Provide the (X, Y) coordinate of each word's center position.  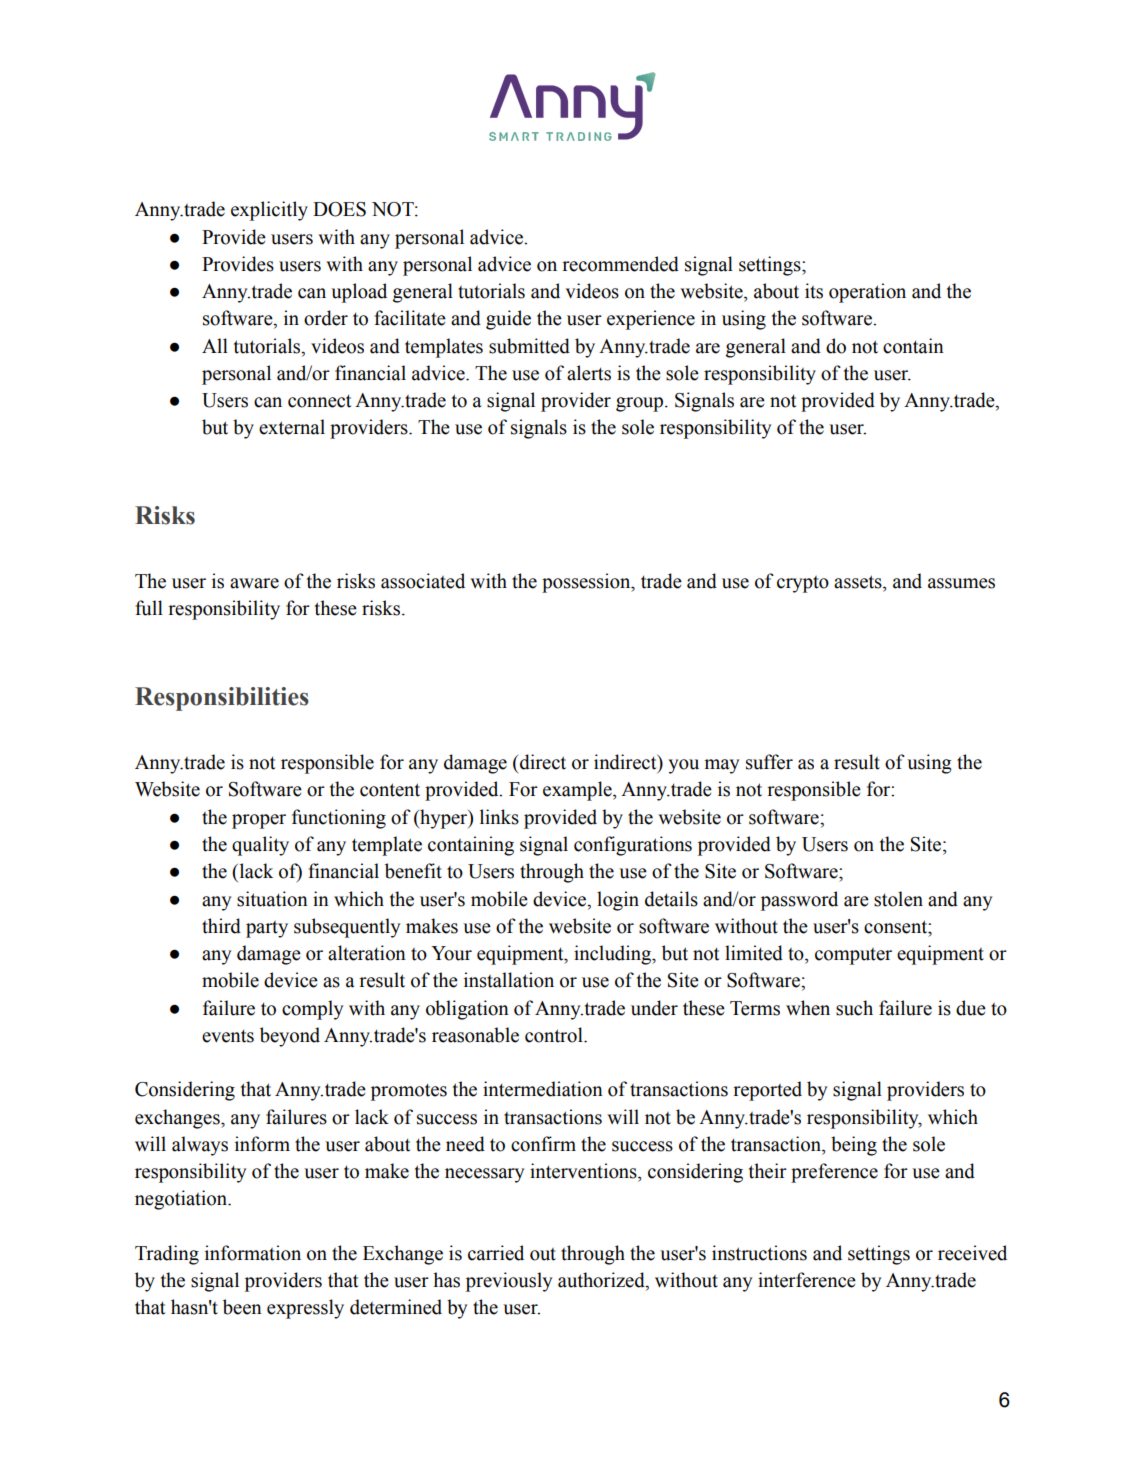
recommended (620, 264)
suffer (769, 762)
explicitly (269, 211)
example (578, 791)
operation (867, 293)
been (242, 1307)
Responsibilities (222, 699)
